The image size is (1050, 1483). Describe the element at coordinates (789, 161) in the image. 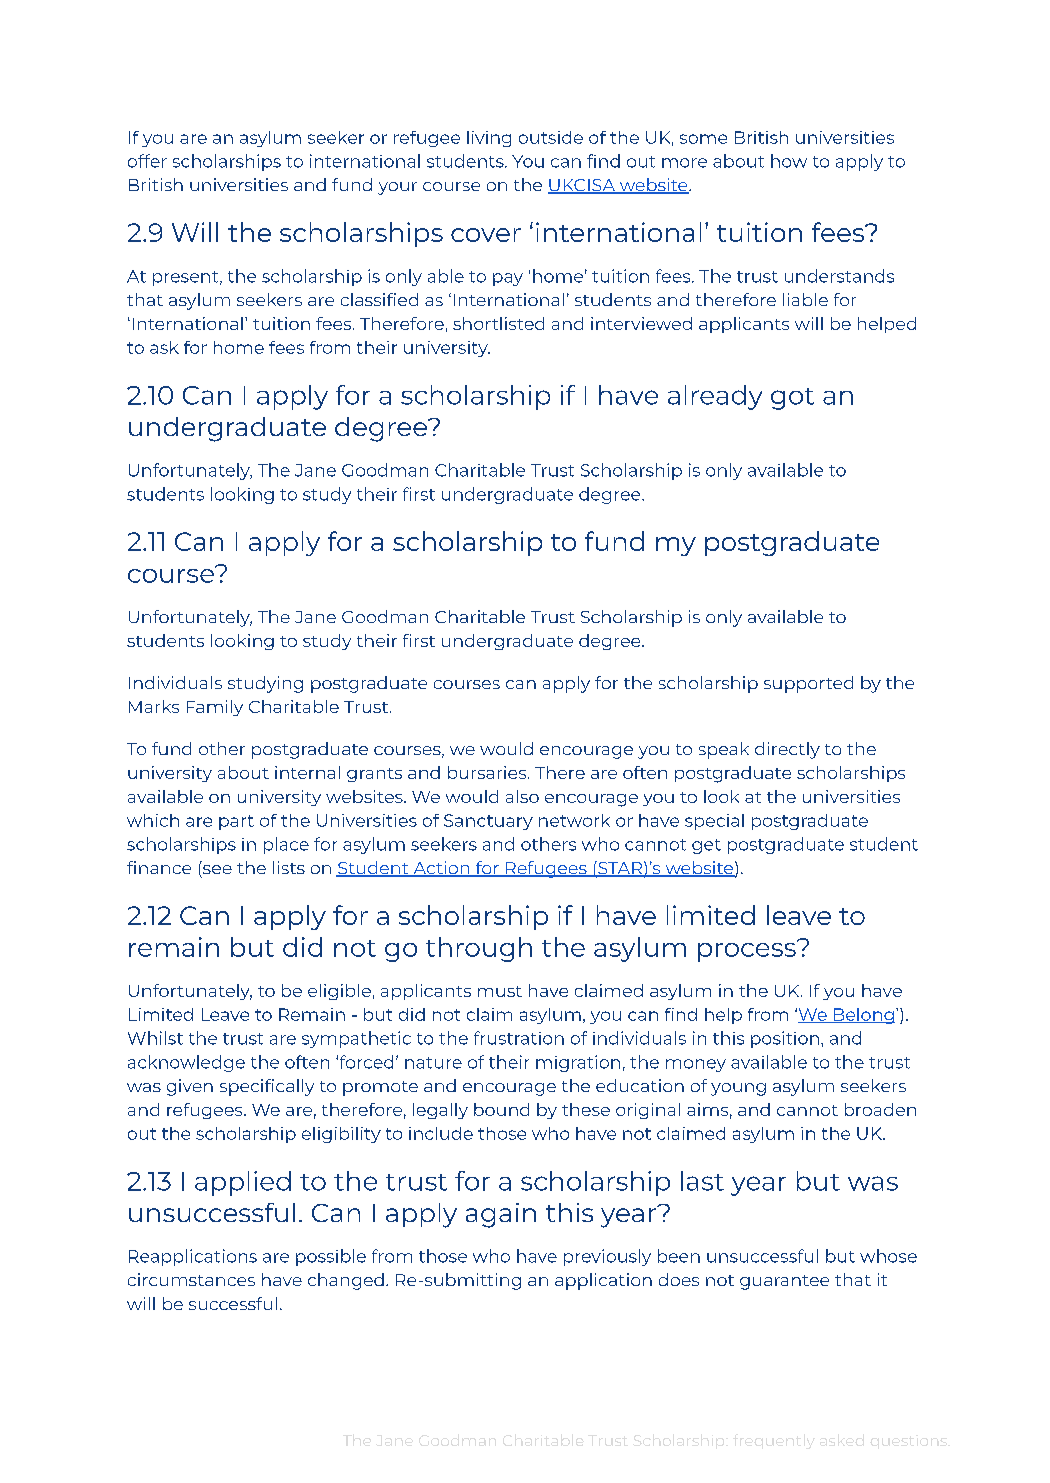

I see `how` at that location.
